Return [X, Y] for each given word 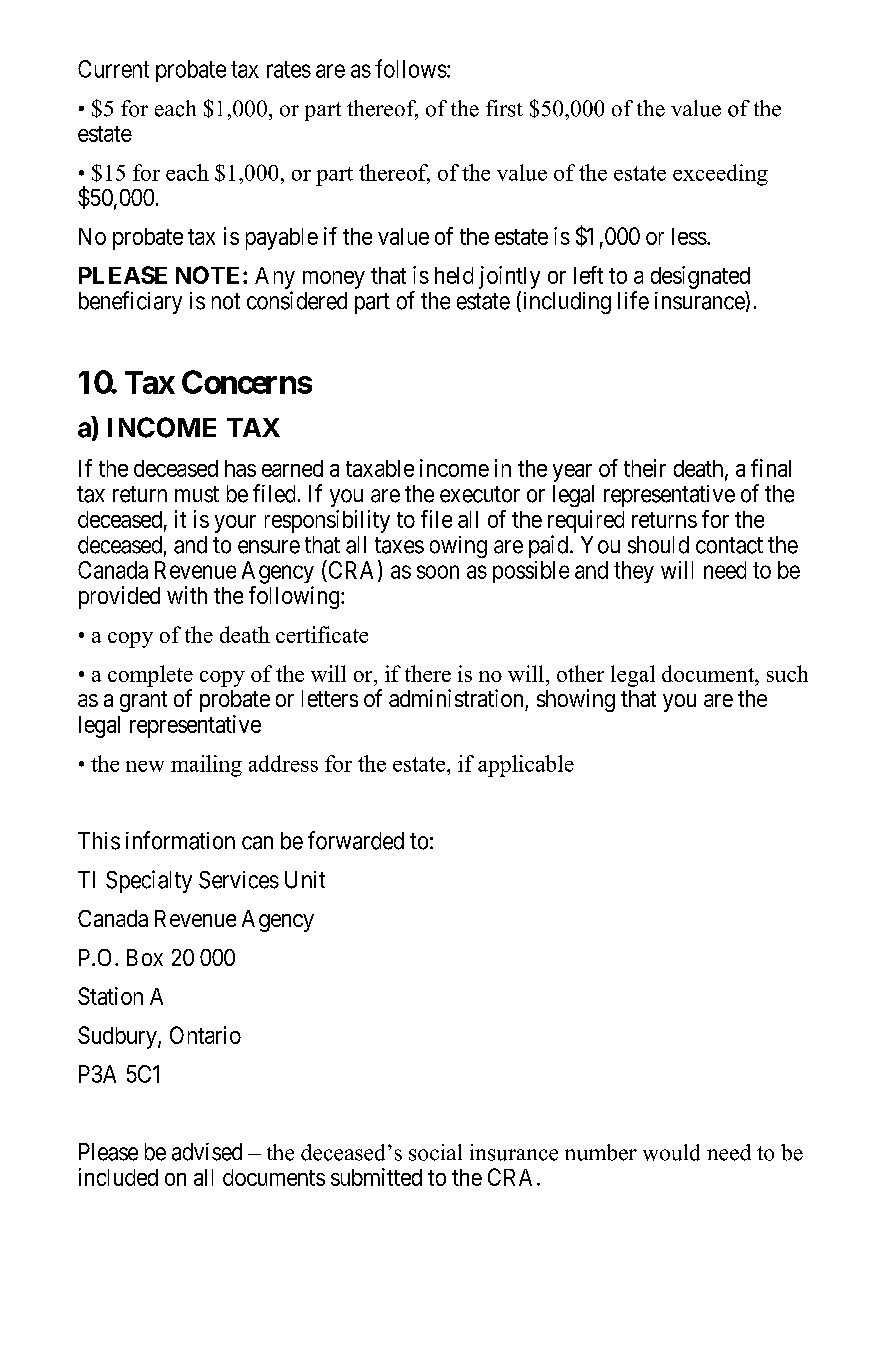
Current [113, 69]
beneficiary [130, 302]
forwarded [356, 840]
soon [438, 572]
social [435, 1152]
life [633, 300]
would [671, 1152]
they [634, 572]
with [187, 595]
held [454, 275]
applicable [526, 766]
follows [411, 68]
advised [207, 1152]
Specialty [149, 881]
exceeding [720, 175]
